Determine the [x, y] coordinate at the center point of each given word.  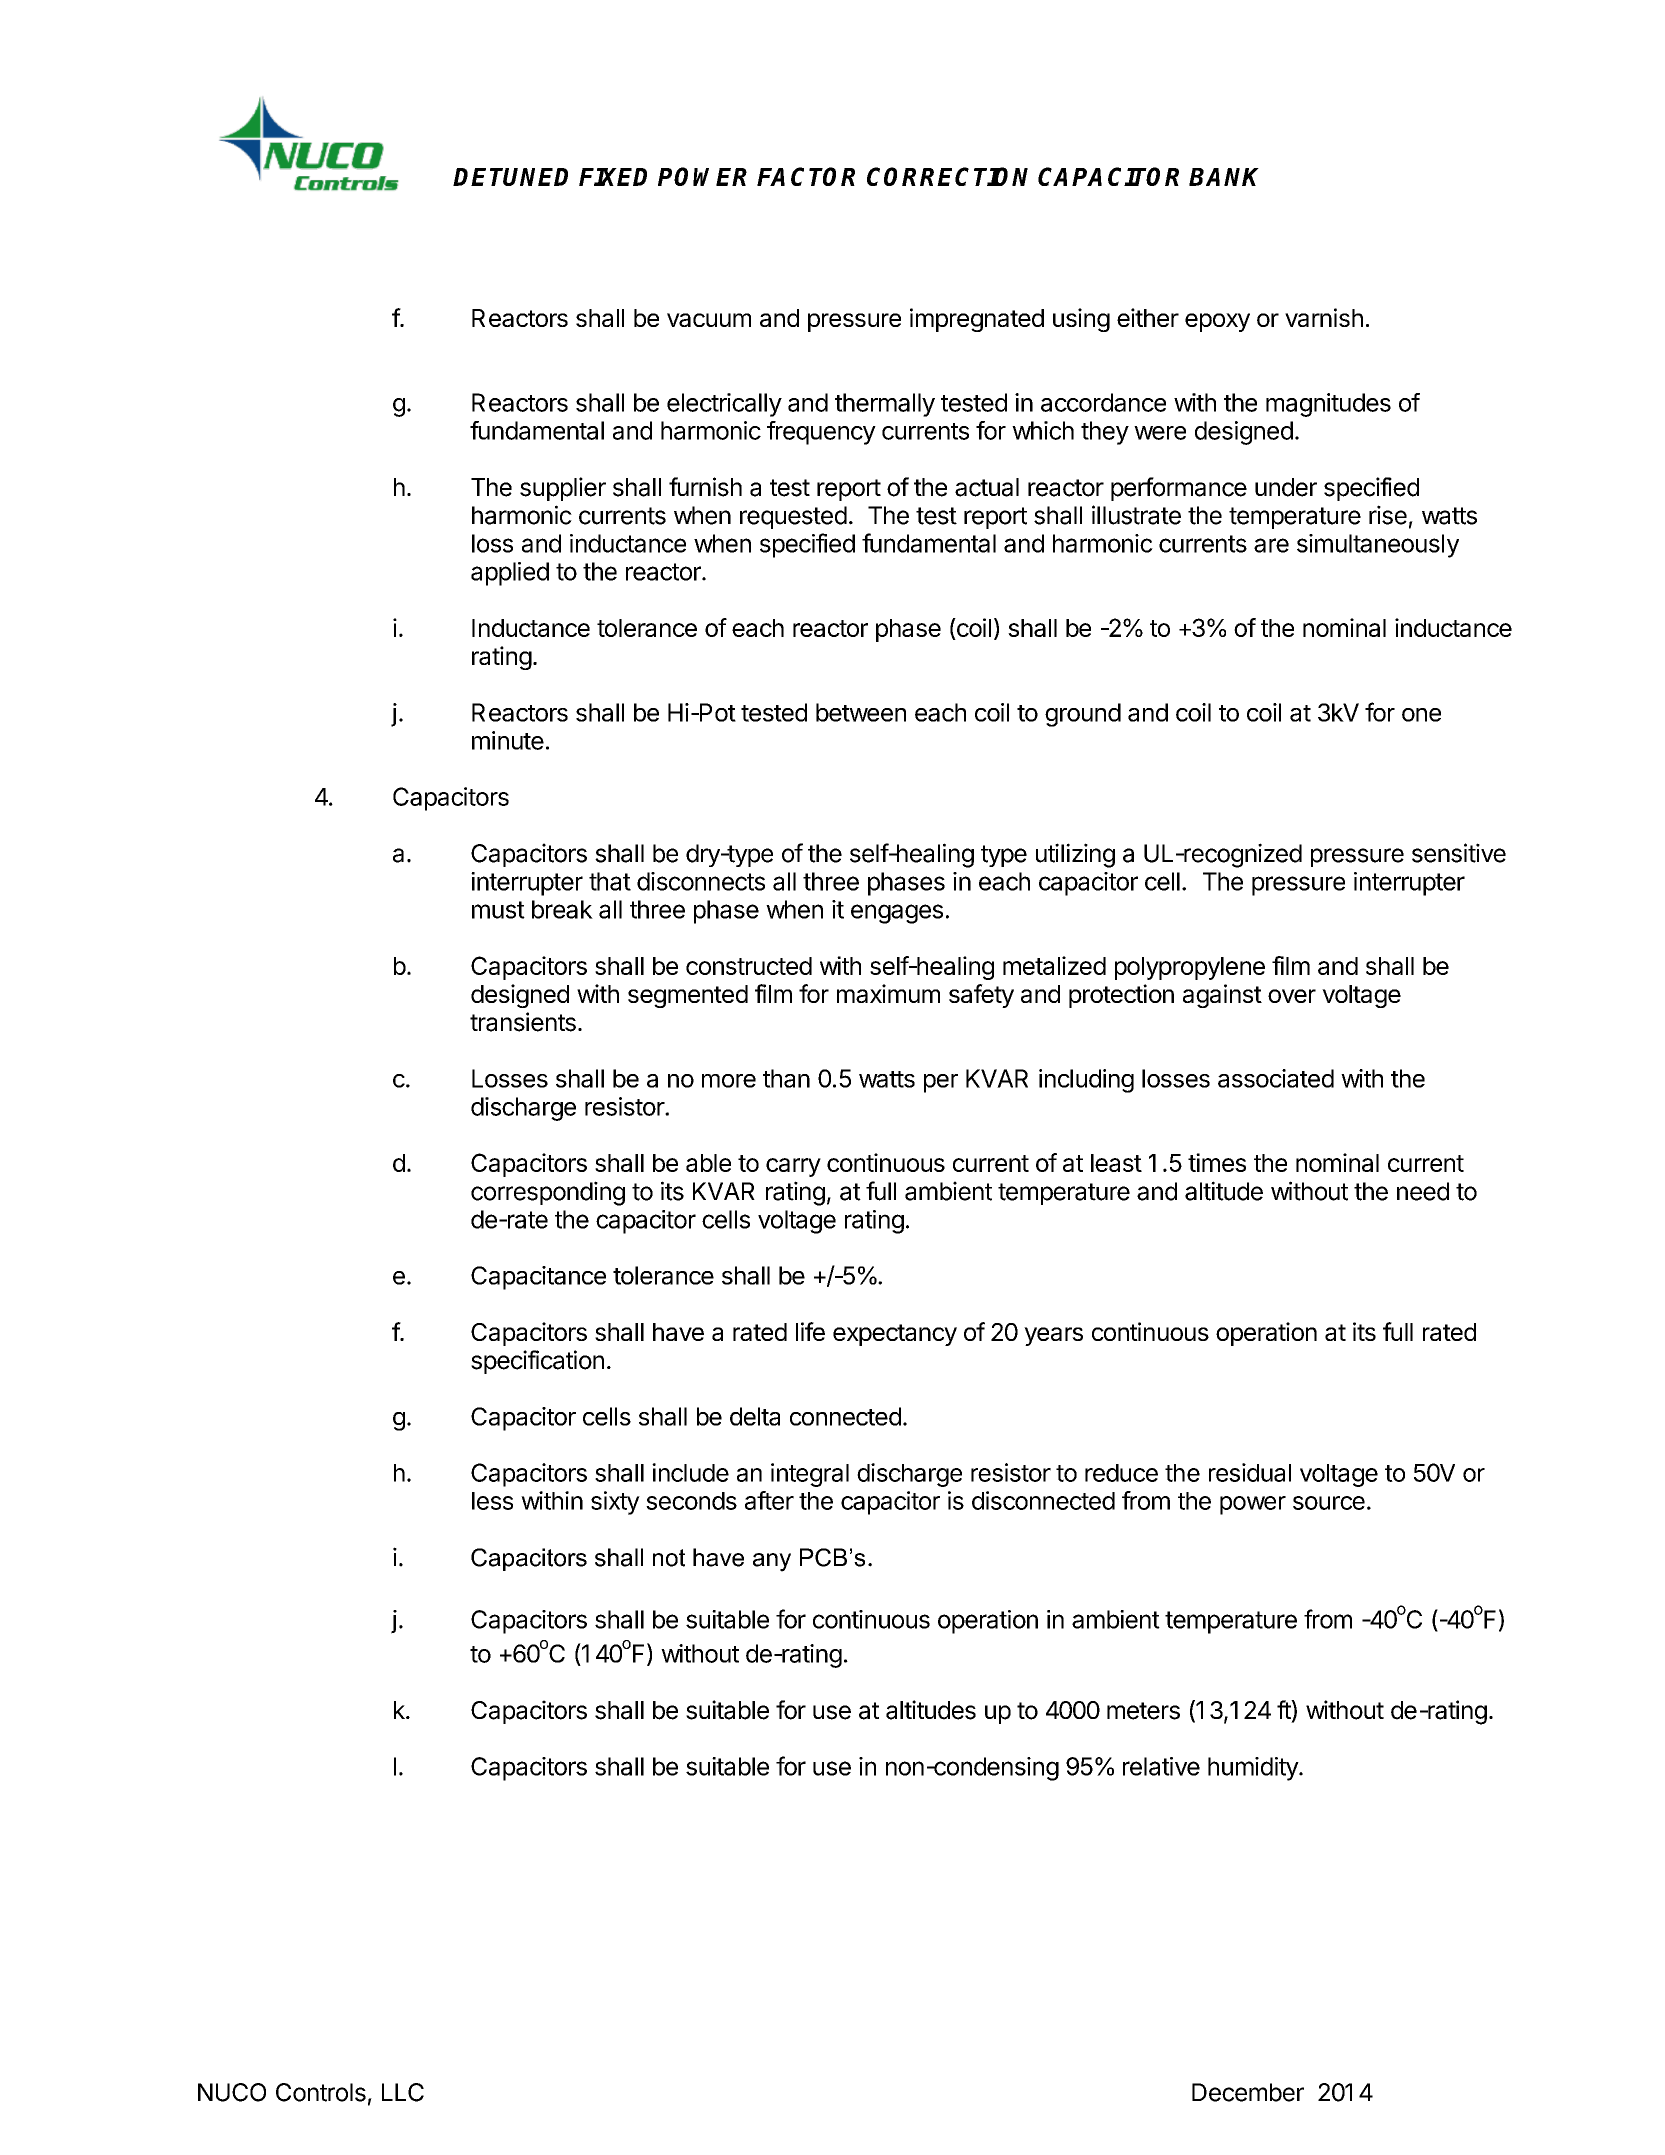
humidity [1254, 1769]
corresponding [548, 1193]
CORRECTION [947, 176]
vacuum [709, 320]
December [1248, 2092]
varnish [1324, 317]
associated [1276, 1078]
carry [793, 1167]
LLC [403, 2092]
